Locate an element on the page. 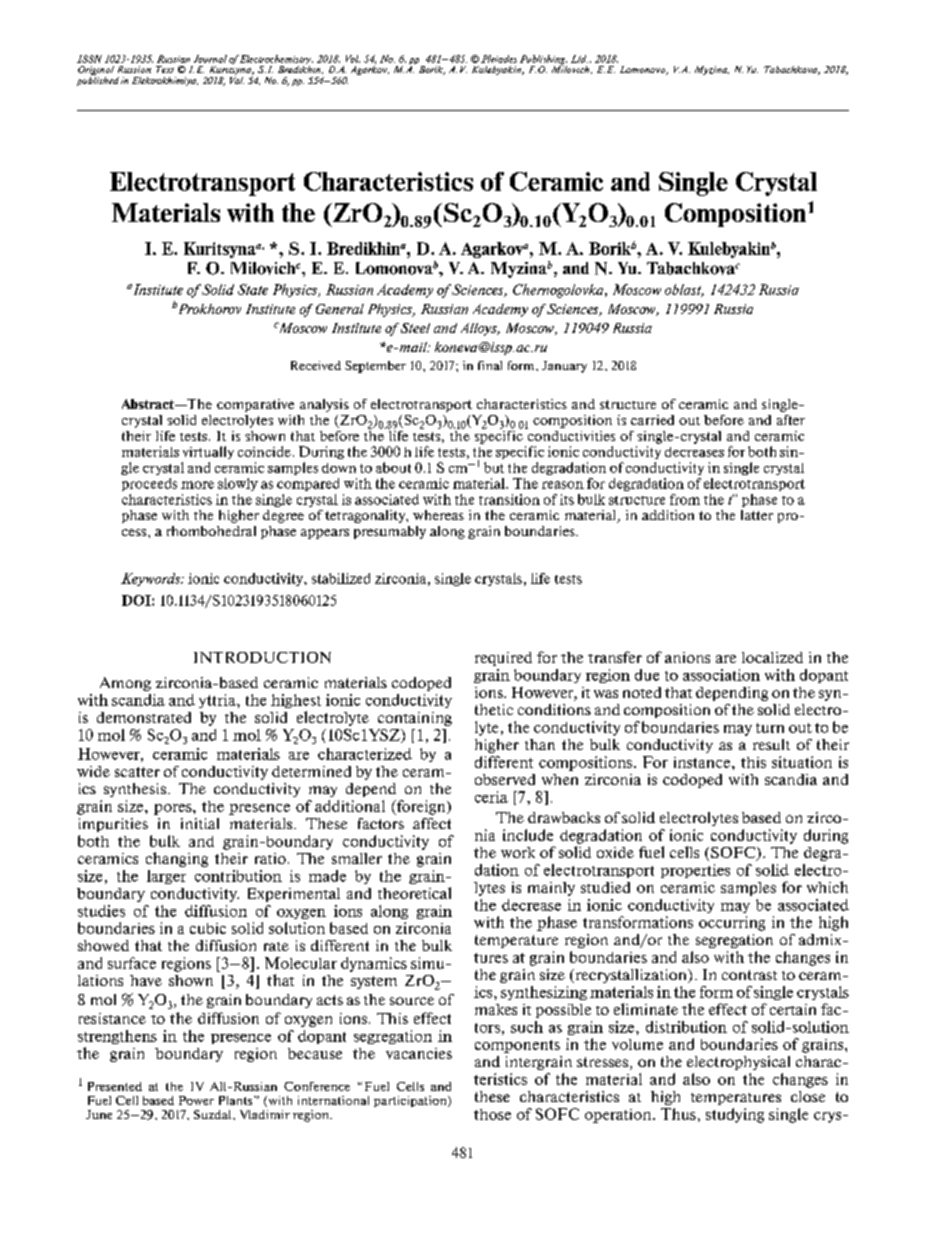 The width and height of the image is (952, 1233). Power is located at coordinates (196, 1100).
